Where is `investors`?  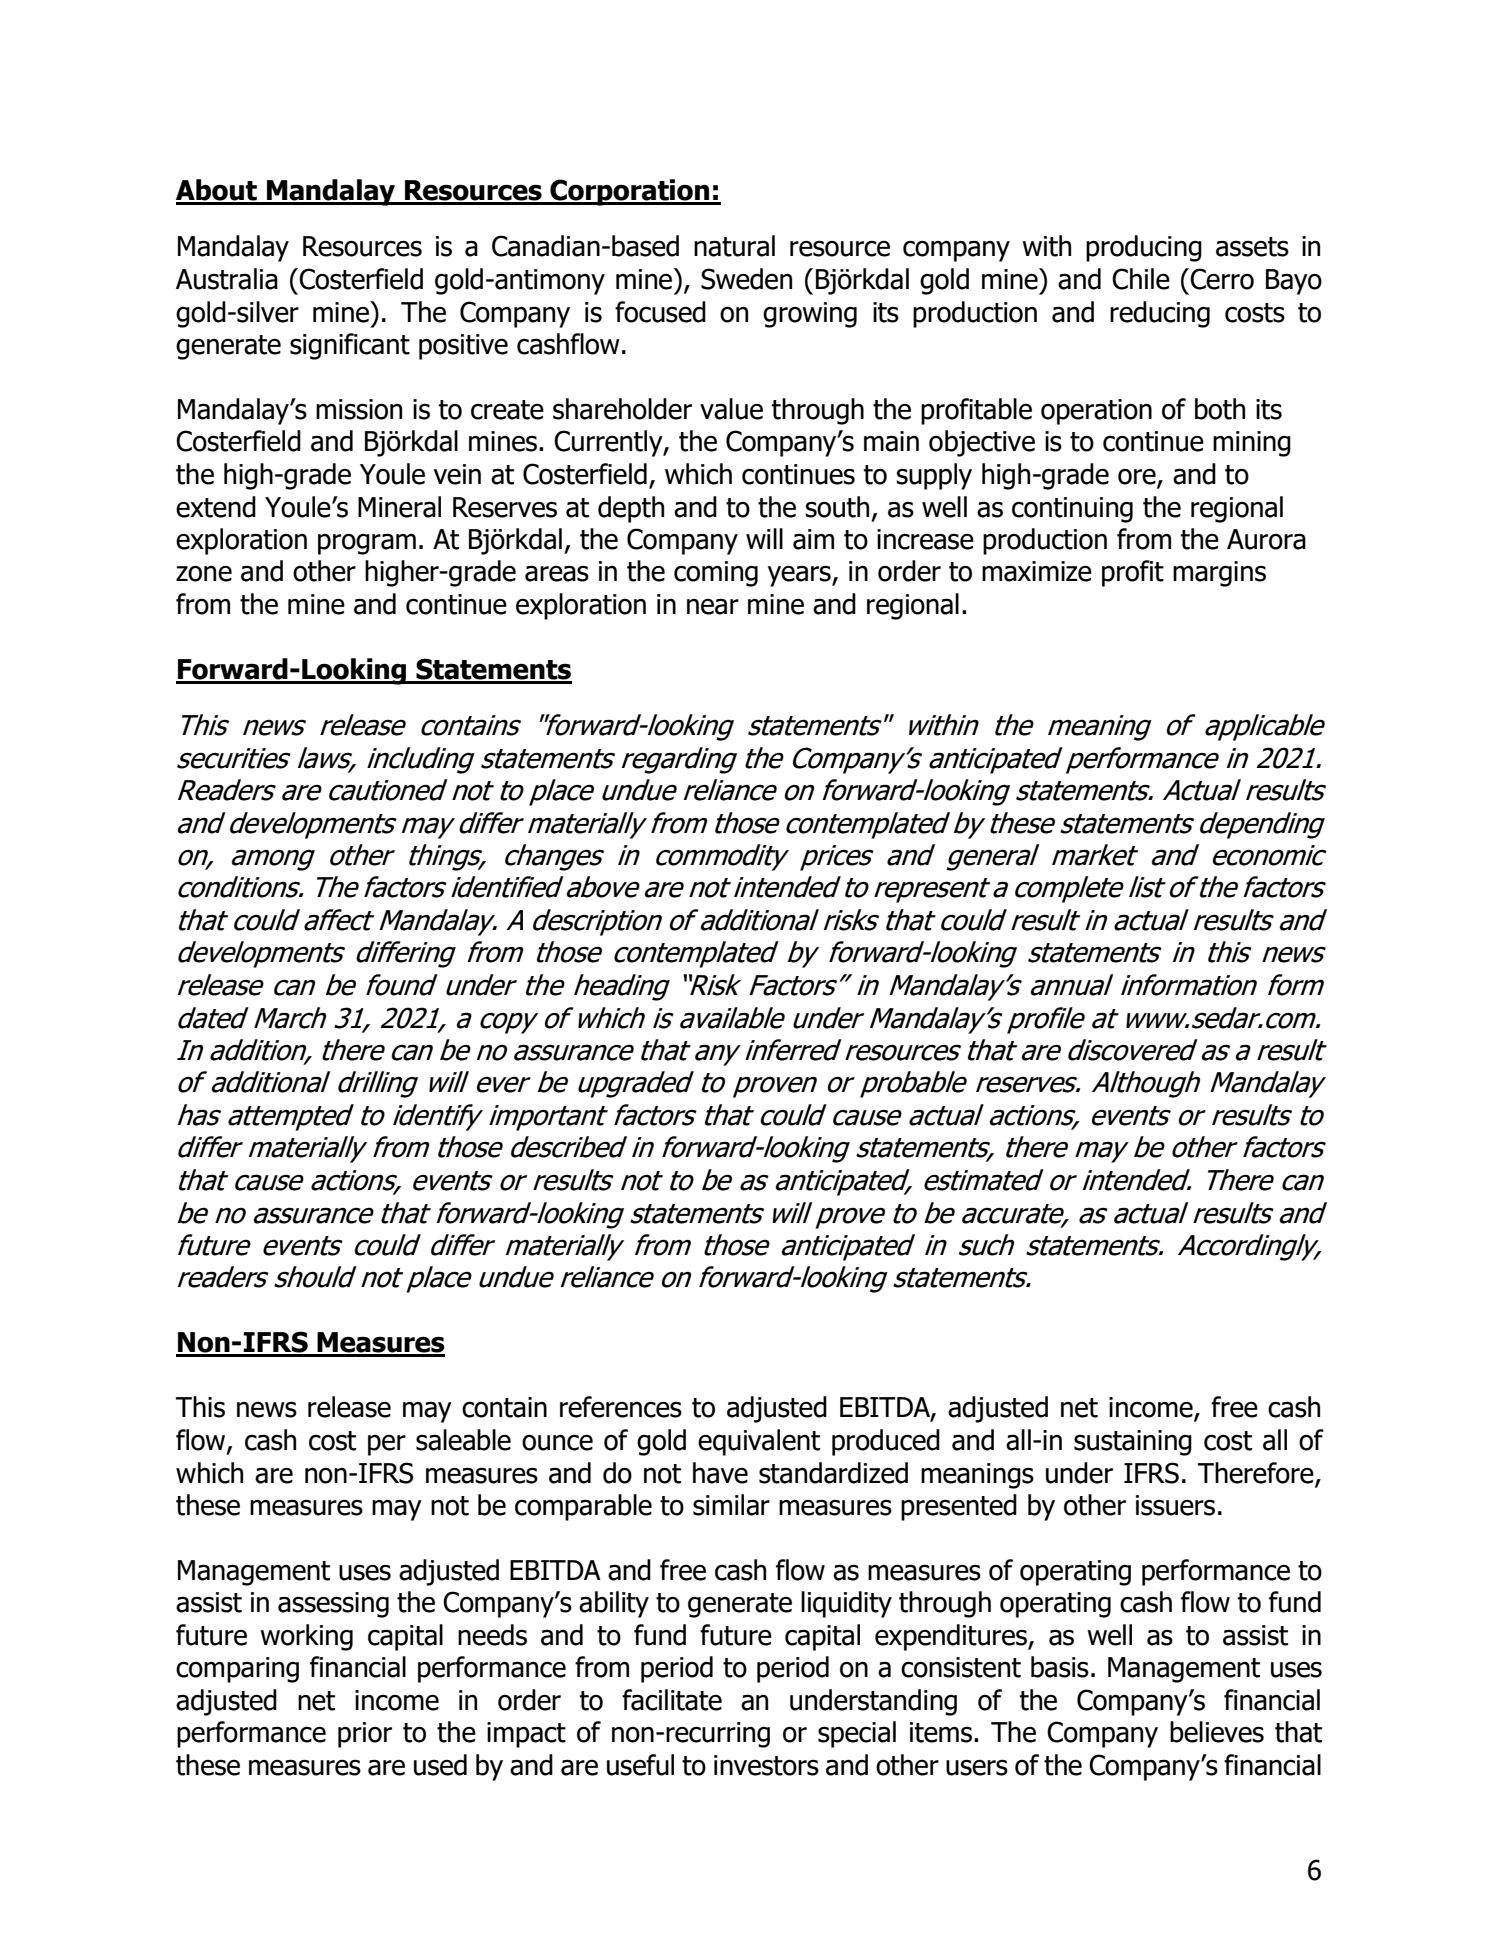
investors is located at coordinates (766, 1765).
